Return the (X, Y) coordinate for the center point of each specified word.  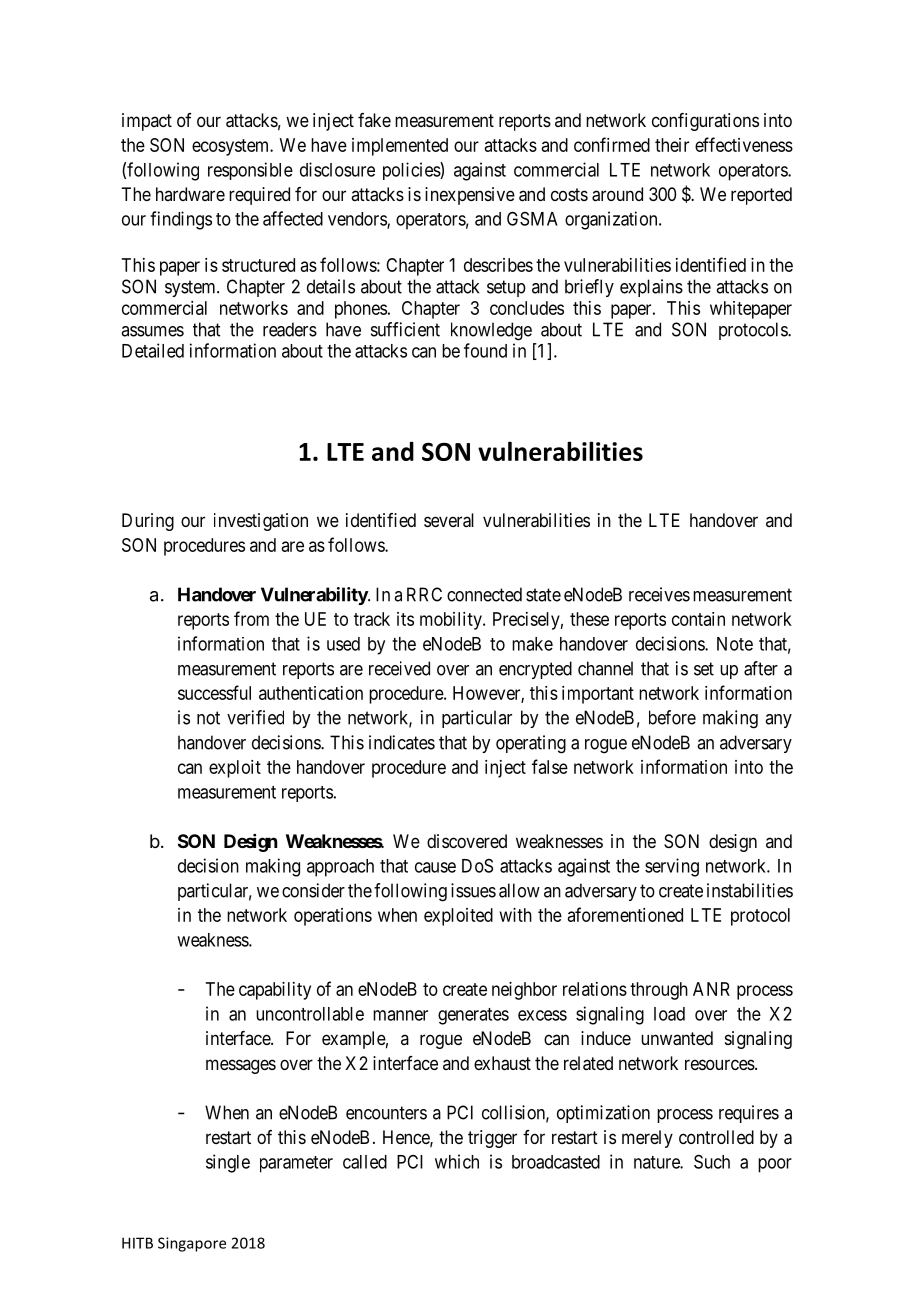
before (672, 717)
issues (473, 890)
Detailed (153, 350)
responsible (250, 171)
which (457, 1161)
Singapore (192, 1244)
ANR (711, 989)
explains (651, 288)
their (672, 145)
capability (275, 991)
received (399, 668)
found (485, 350)
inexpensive (470, 196)
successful (214, 692)
